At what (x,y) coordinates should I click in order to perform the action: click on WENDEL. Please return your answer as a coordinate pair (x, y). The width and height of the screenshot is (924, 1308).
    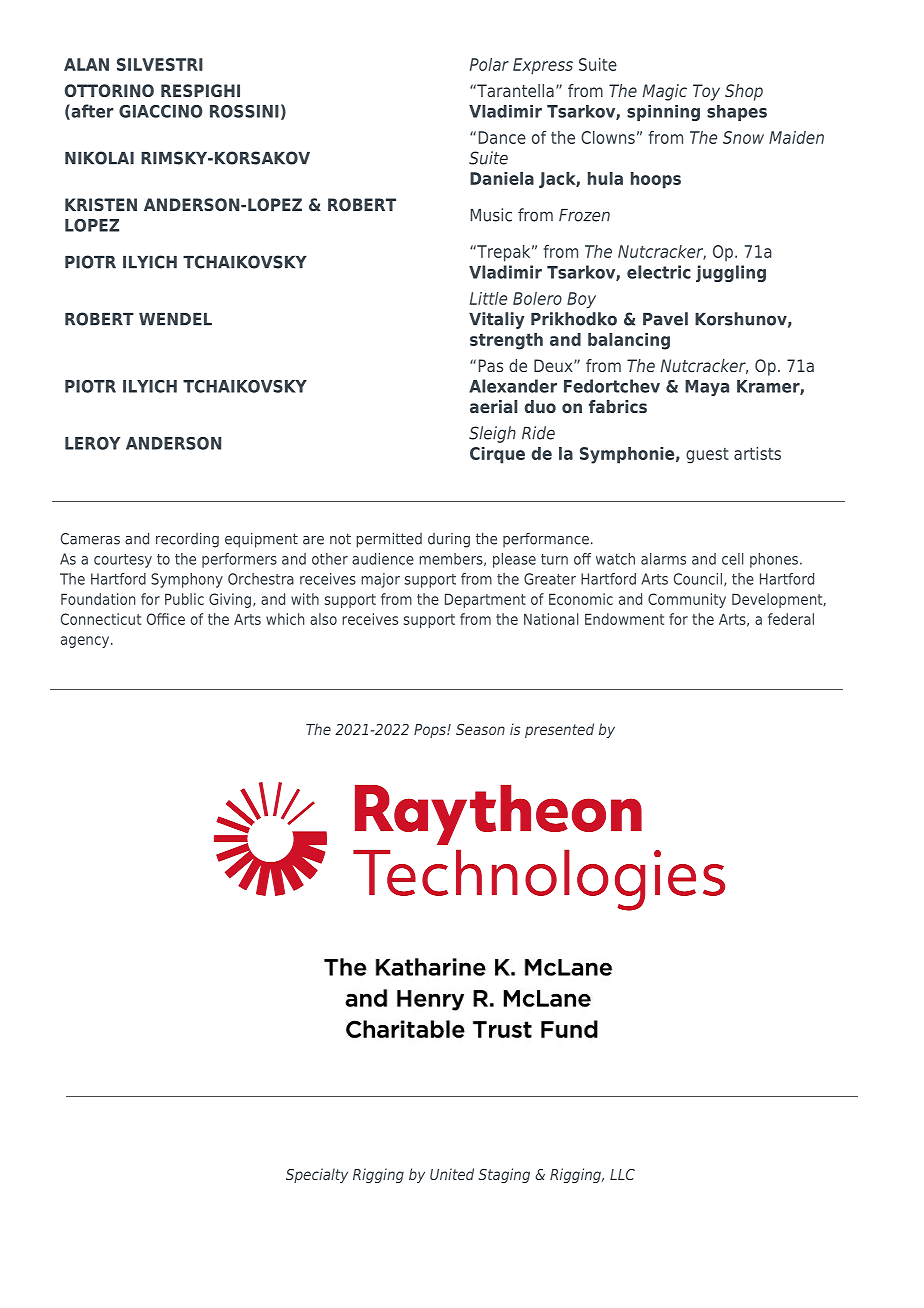
    Looking at the image, I should click on (175, 319).
